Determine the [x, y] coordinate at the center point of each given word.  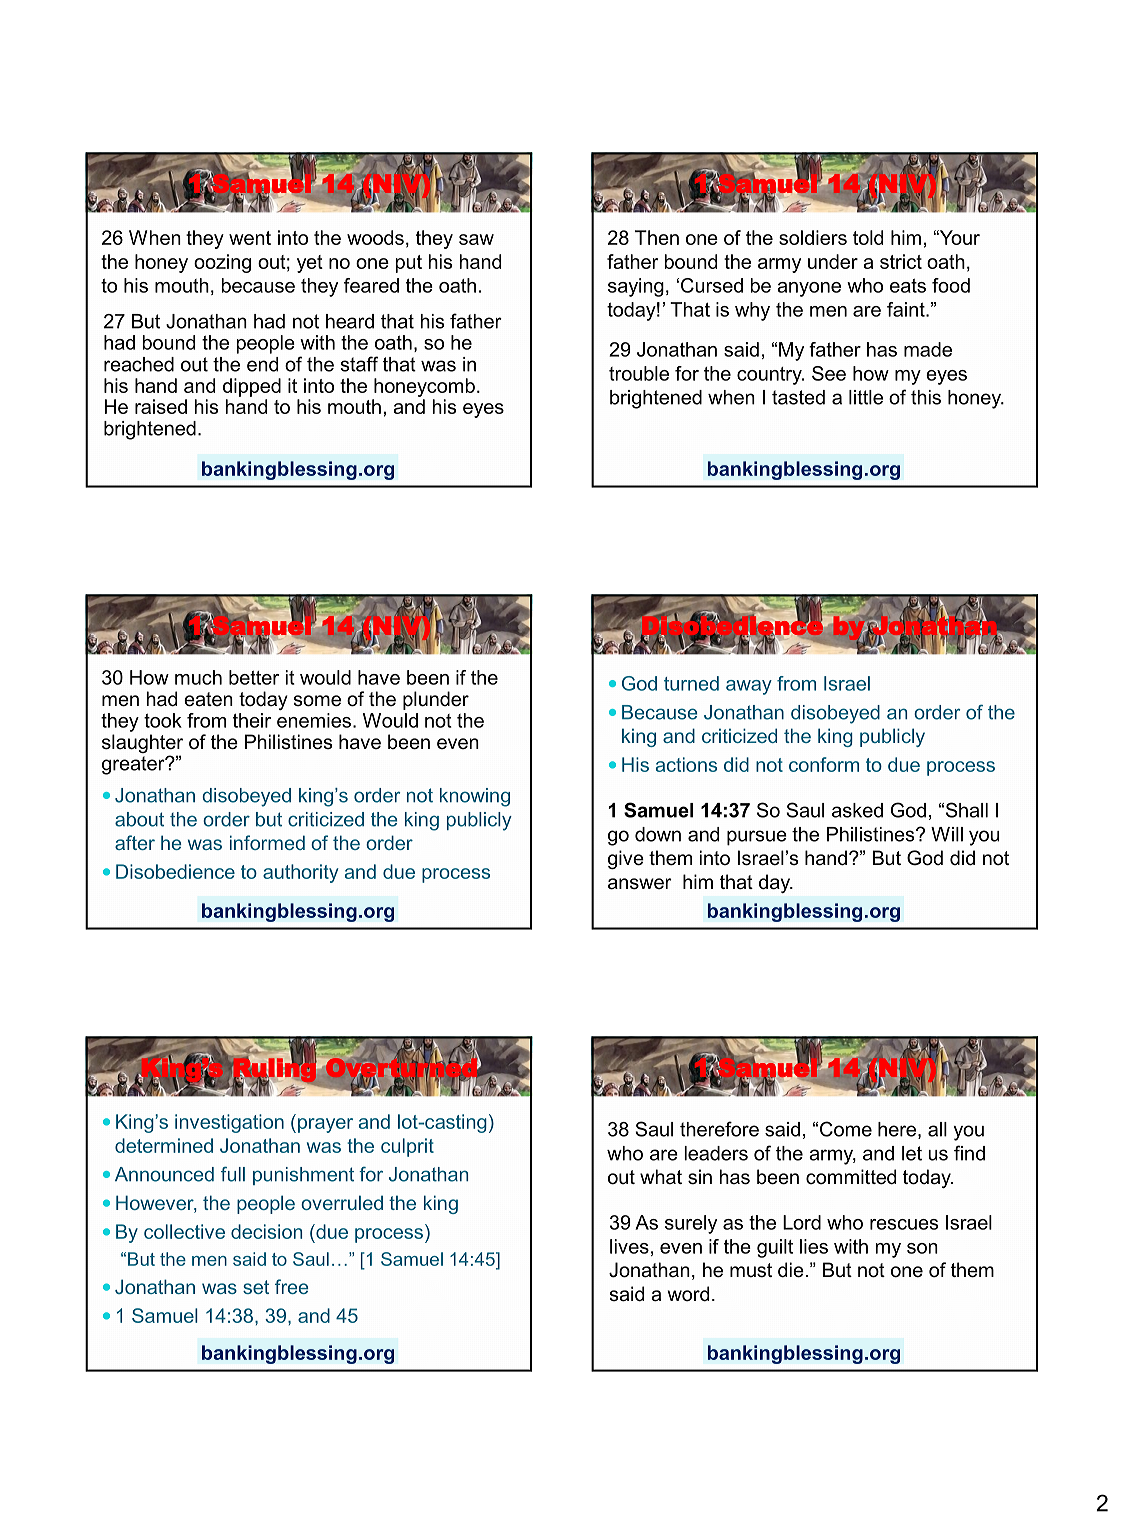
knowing [475, 797]
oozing [222, 263]
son [922, 1248]
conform [824, 764]
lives [629, 1246]
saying [636, 287]
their [252, 720]
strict [901, 261]
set [256, 1287]
